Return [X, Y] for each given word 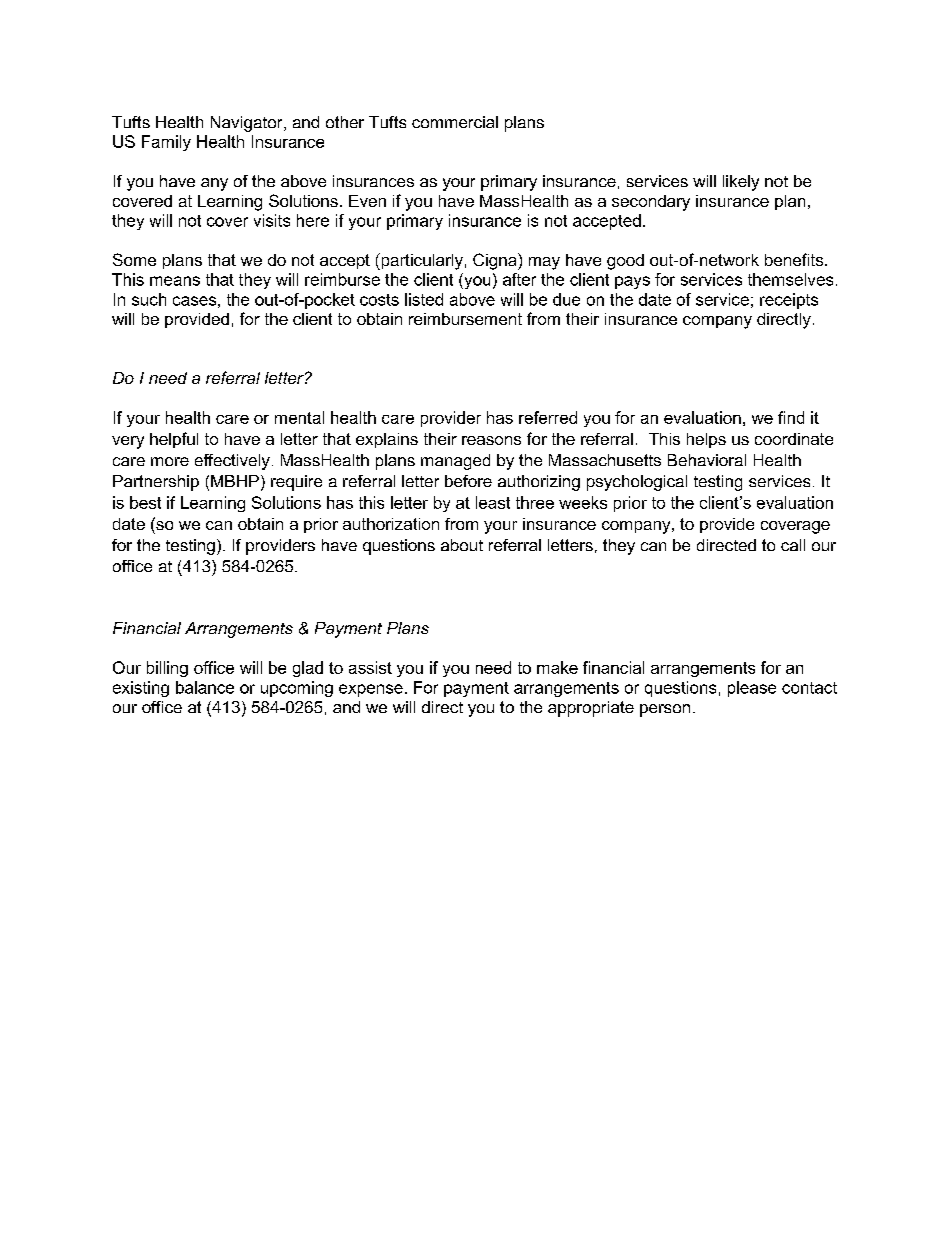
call [793, 545]
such [149, 299]
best [145, 502]
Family [166, 143]
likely [741, 183]
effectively [232, 462]
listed [424, 299]
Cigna [496, 261]
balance [205, 687]
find [791, 417]
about [462, 545]
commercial [455, 122]
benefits [795, 259]
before [468, 481]
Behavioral [707, 460]
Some [134, 259]
